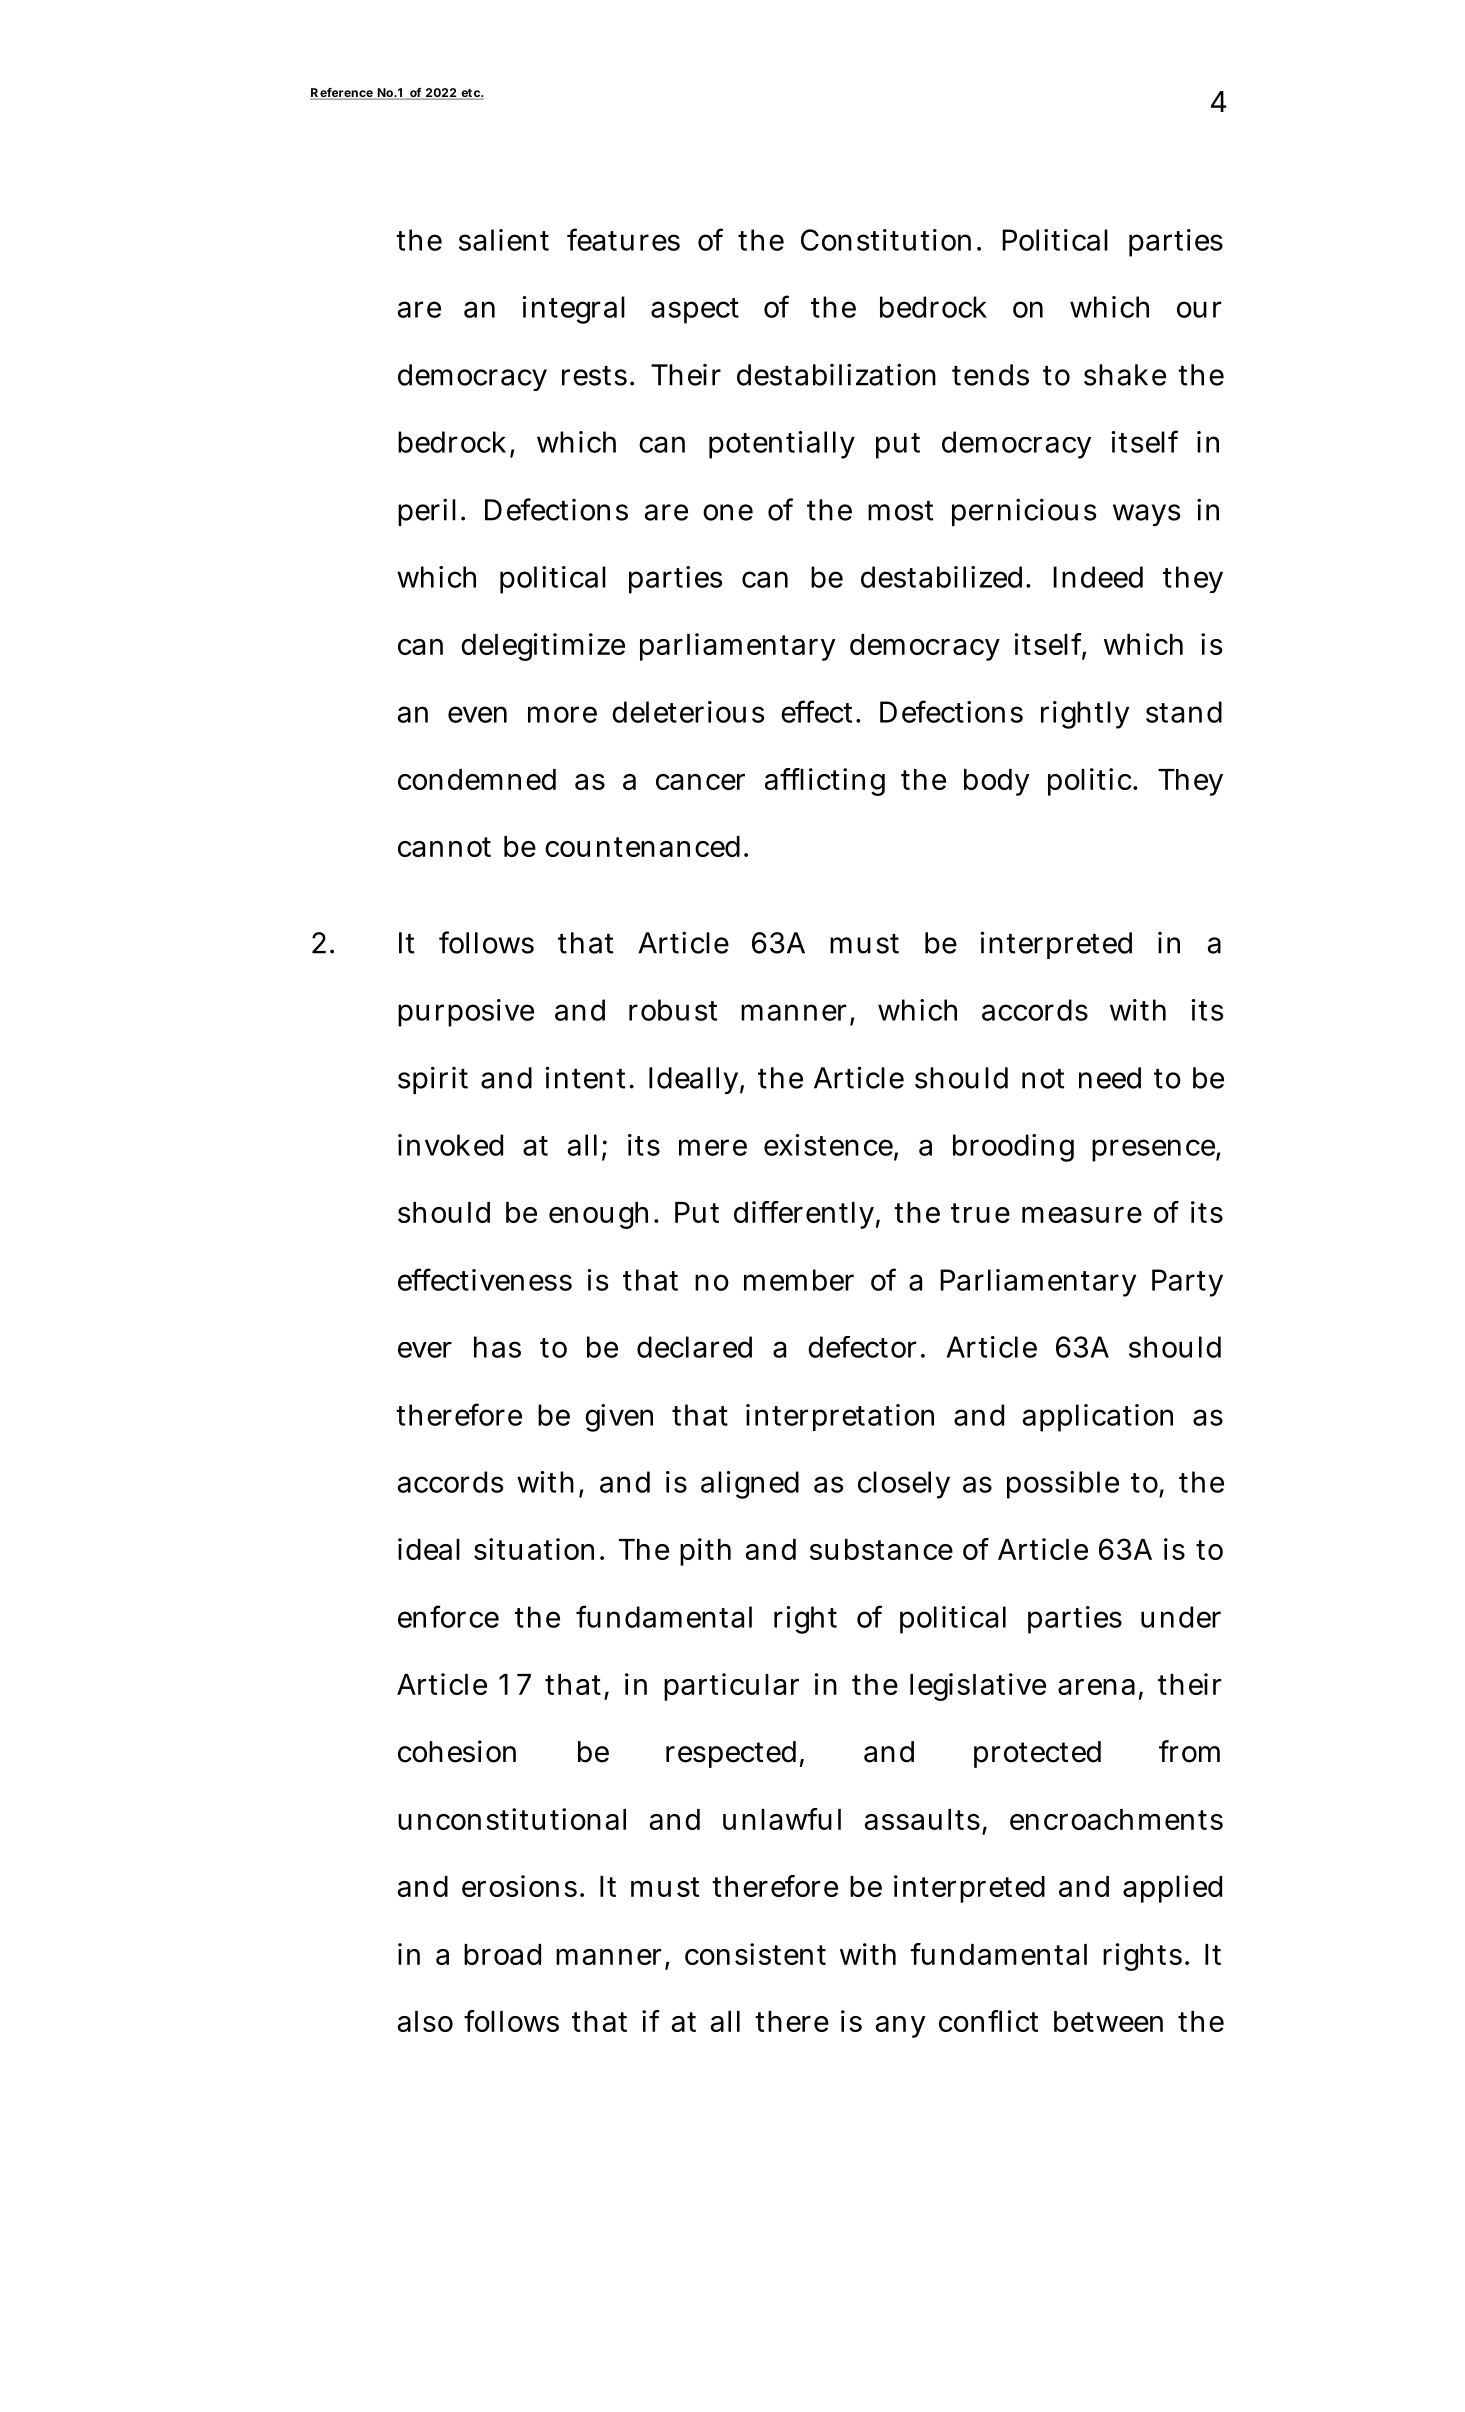 Image resolution: width=1465 pixels, height=2412 pixels. I want to click on Indeed, so click(1098, 577).
